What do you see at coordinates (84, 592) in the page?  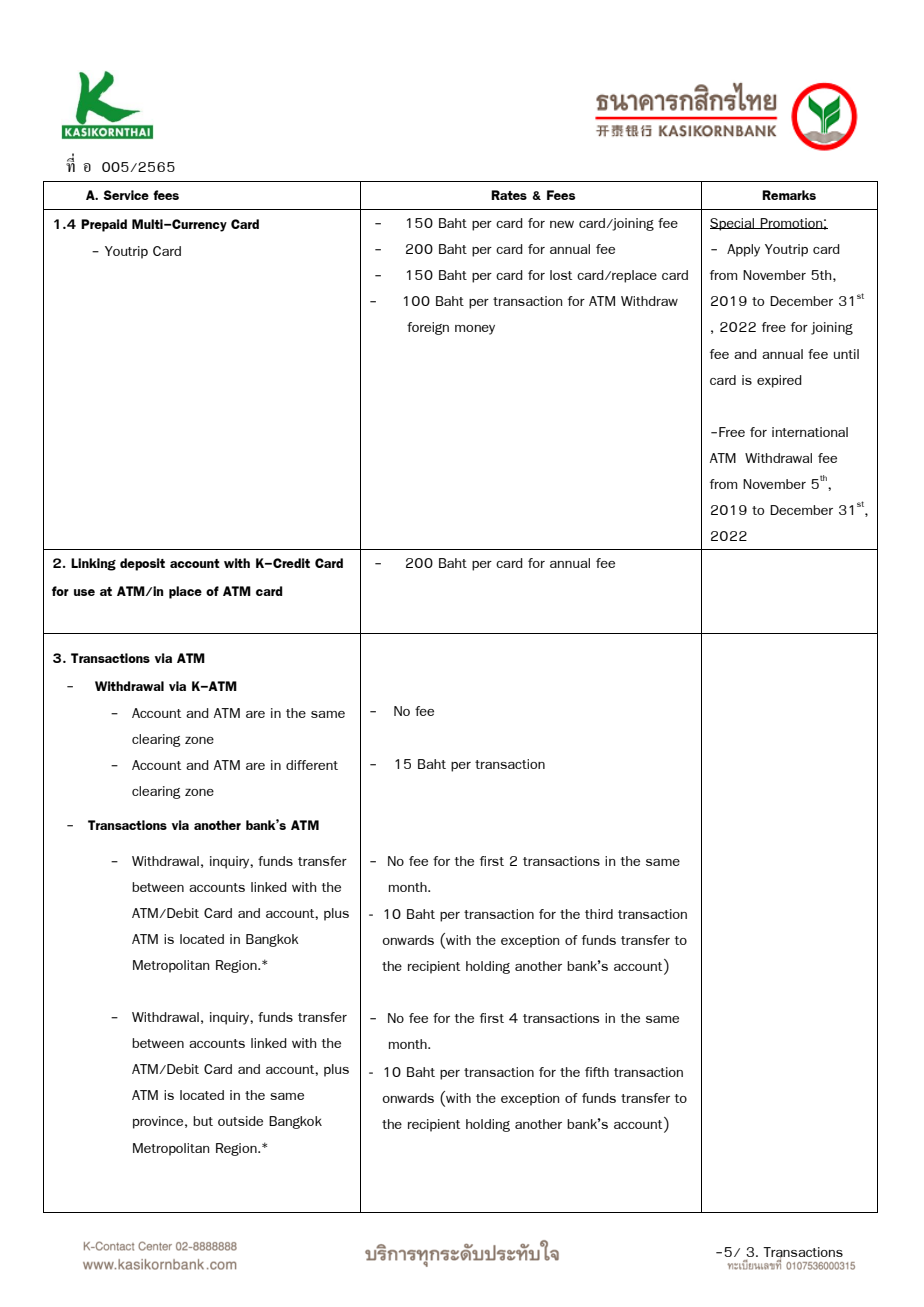 I see `use` at bounding box center [84, 592].
